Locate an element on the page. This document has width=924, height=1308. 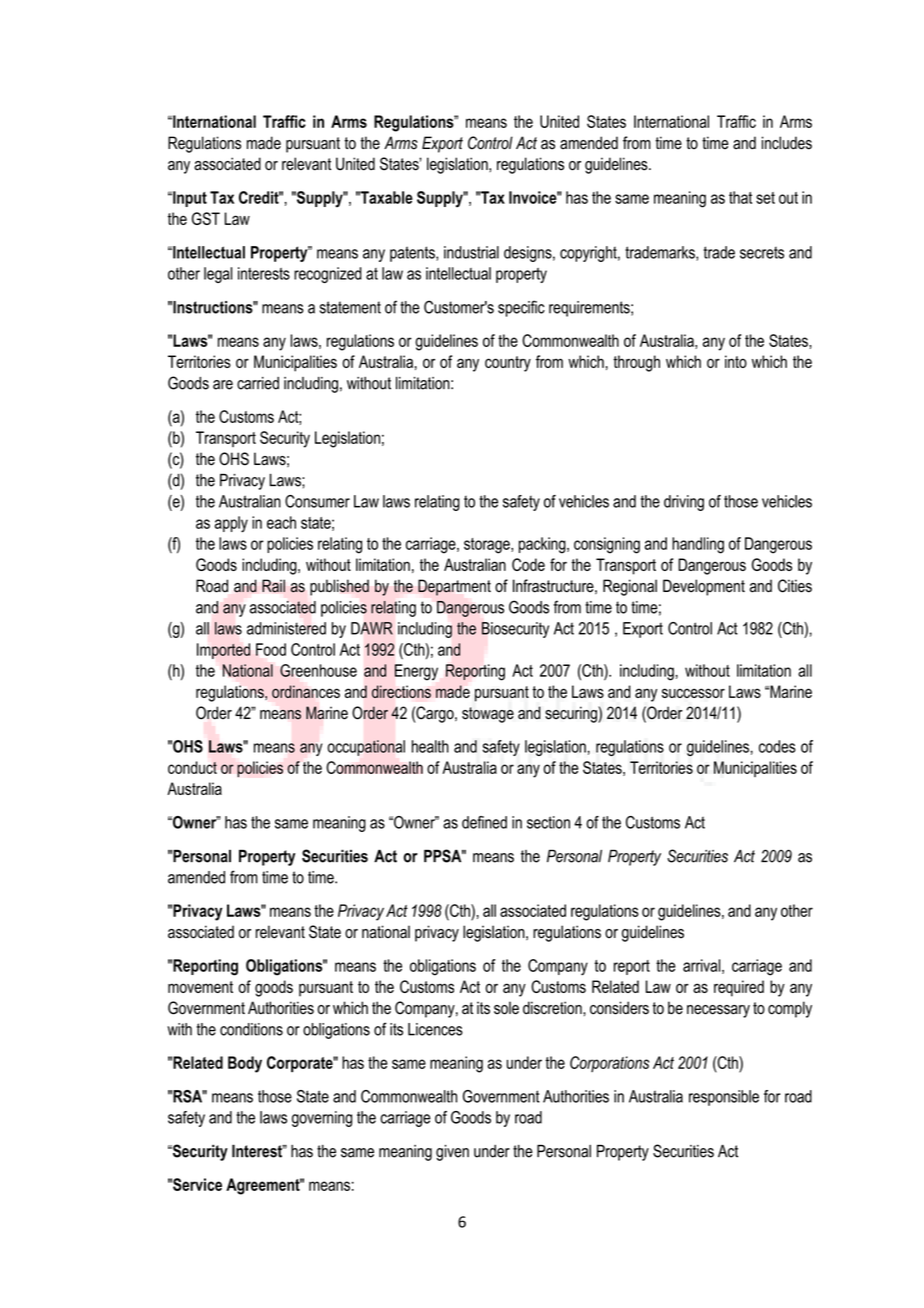
industrial is located at coordinates (471, 252).
